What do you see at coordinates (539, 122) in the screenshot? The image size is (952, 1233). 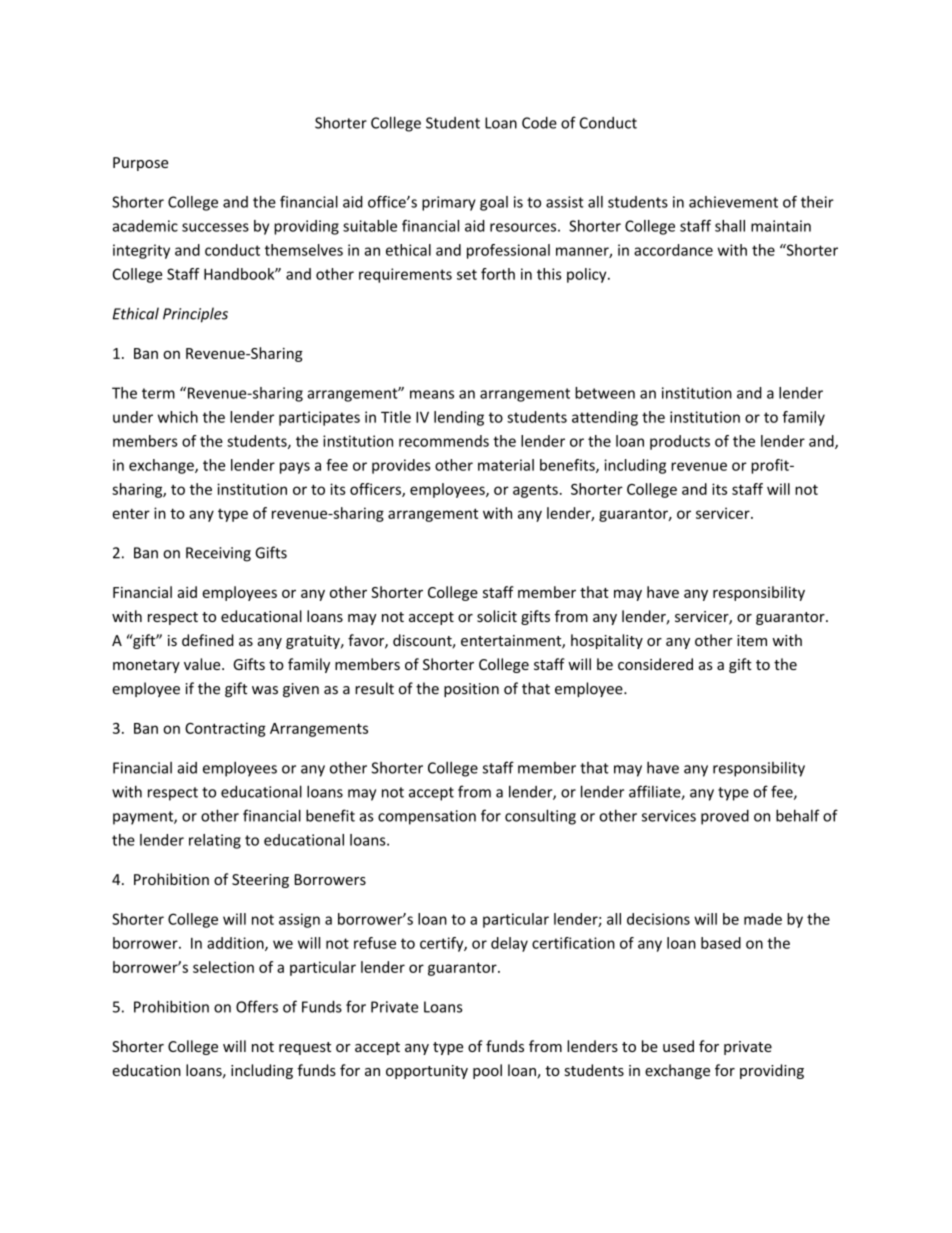 I see `Code` at bounding box center [539, 122].
